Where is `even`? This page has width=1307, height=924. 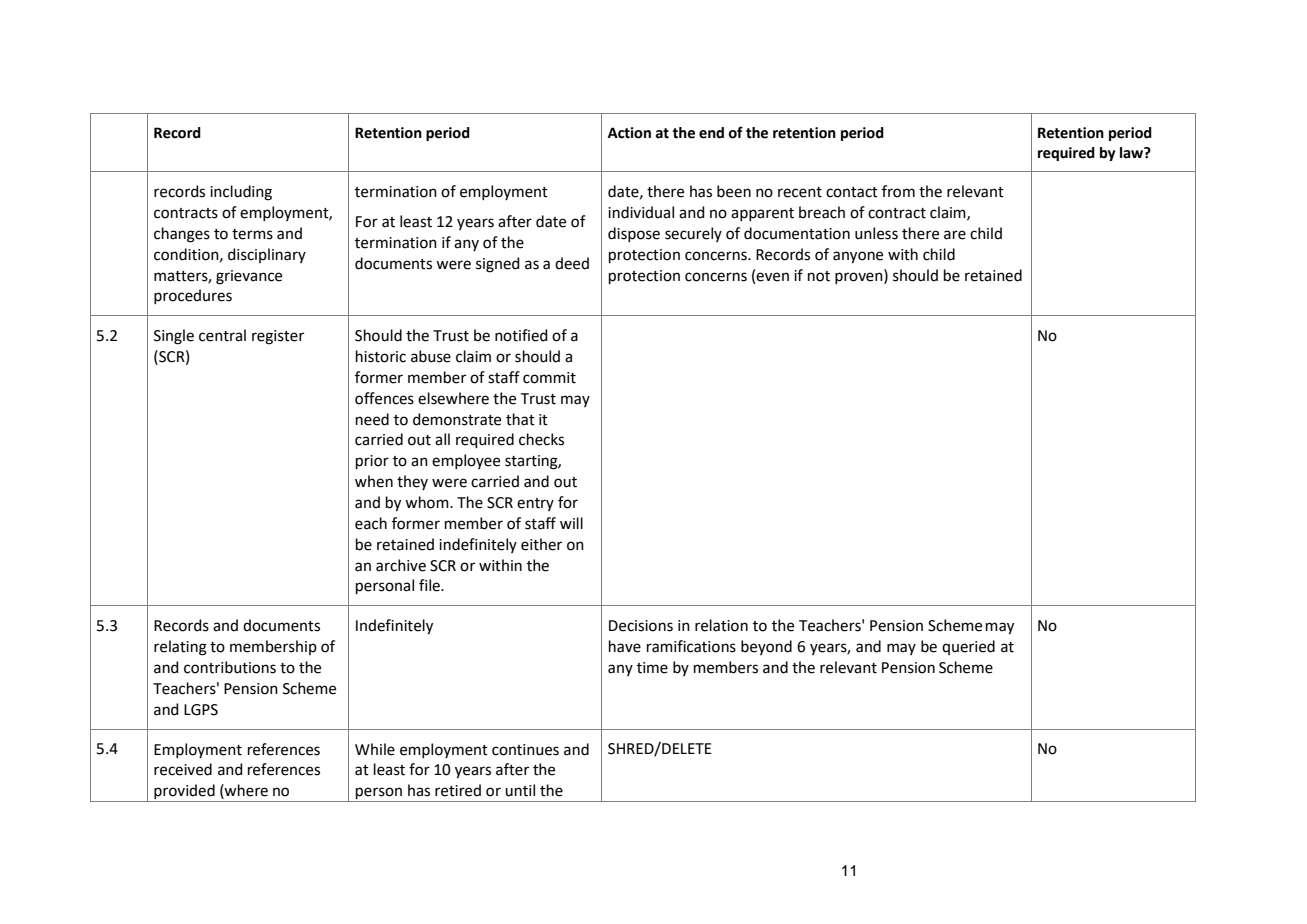
even is located at coordinates (772, 277).
